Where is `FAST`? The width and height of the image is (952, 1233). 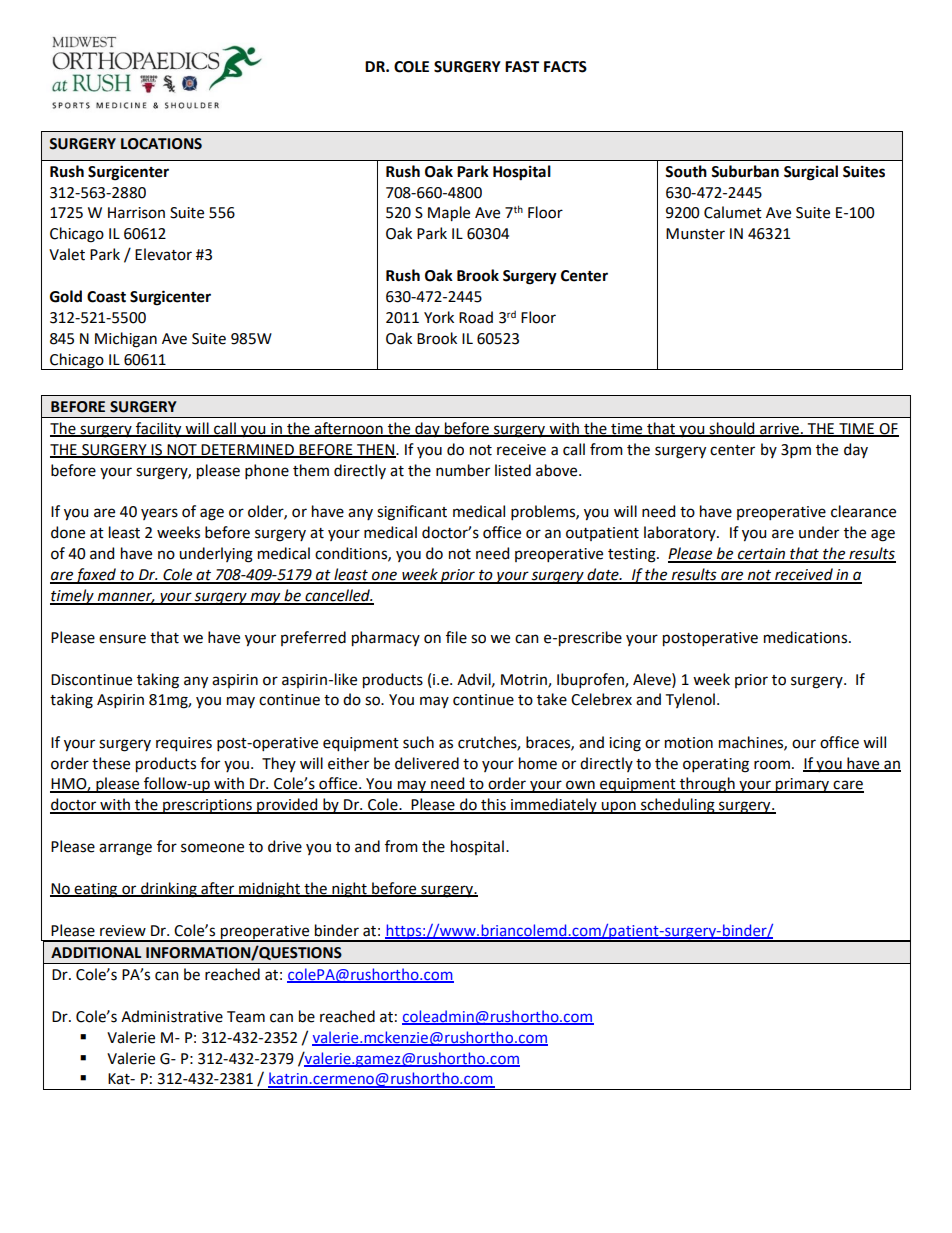 FAST is located at coordinates (522, 67).
